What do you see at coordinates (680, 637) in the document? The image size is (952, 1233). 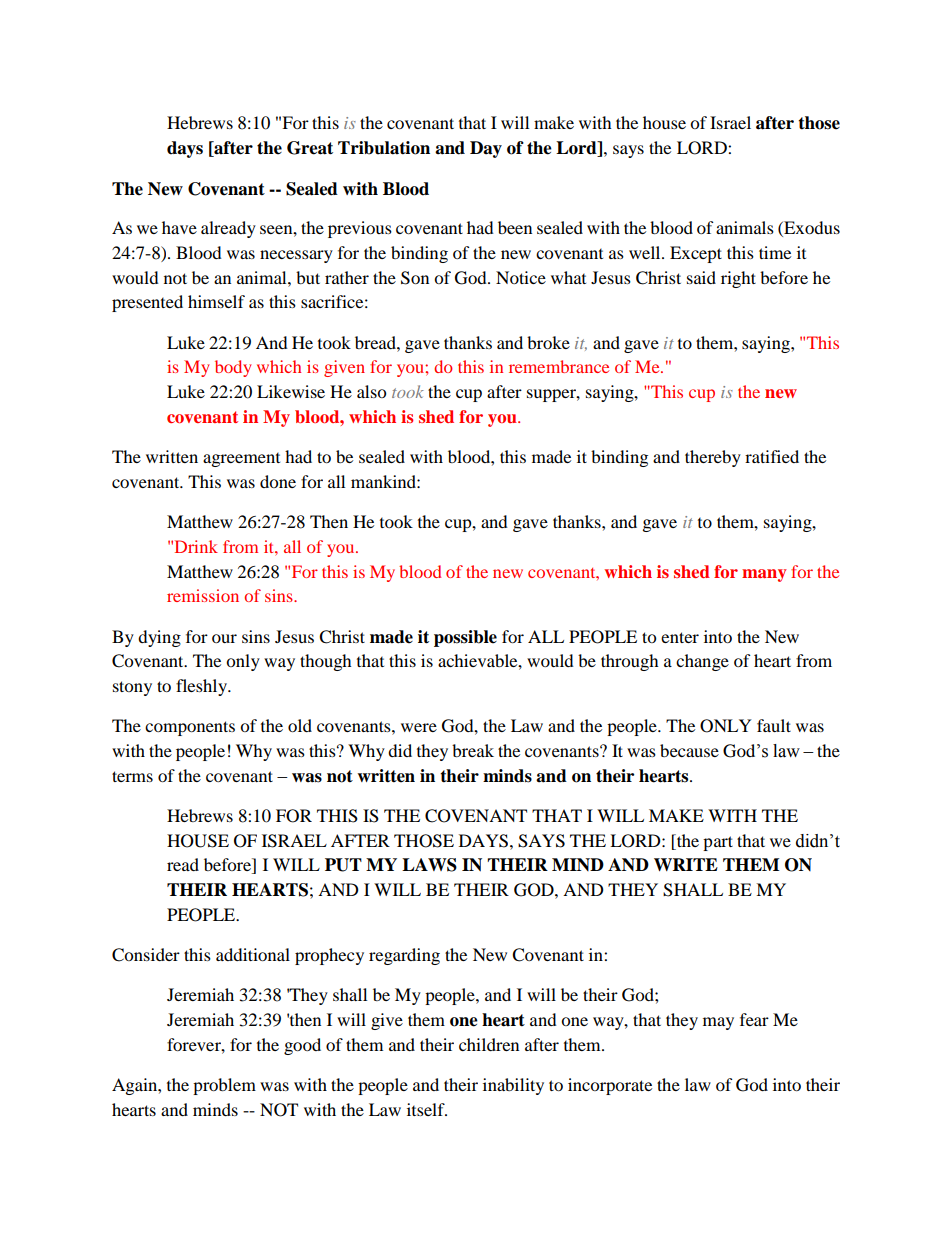 I see `enter` at bounding box center [680, 637].
